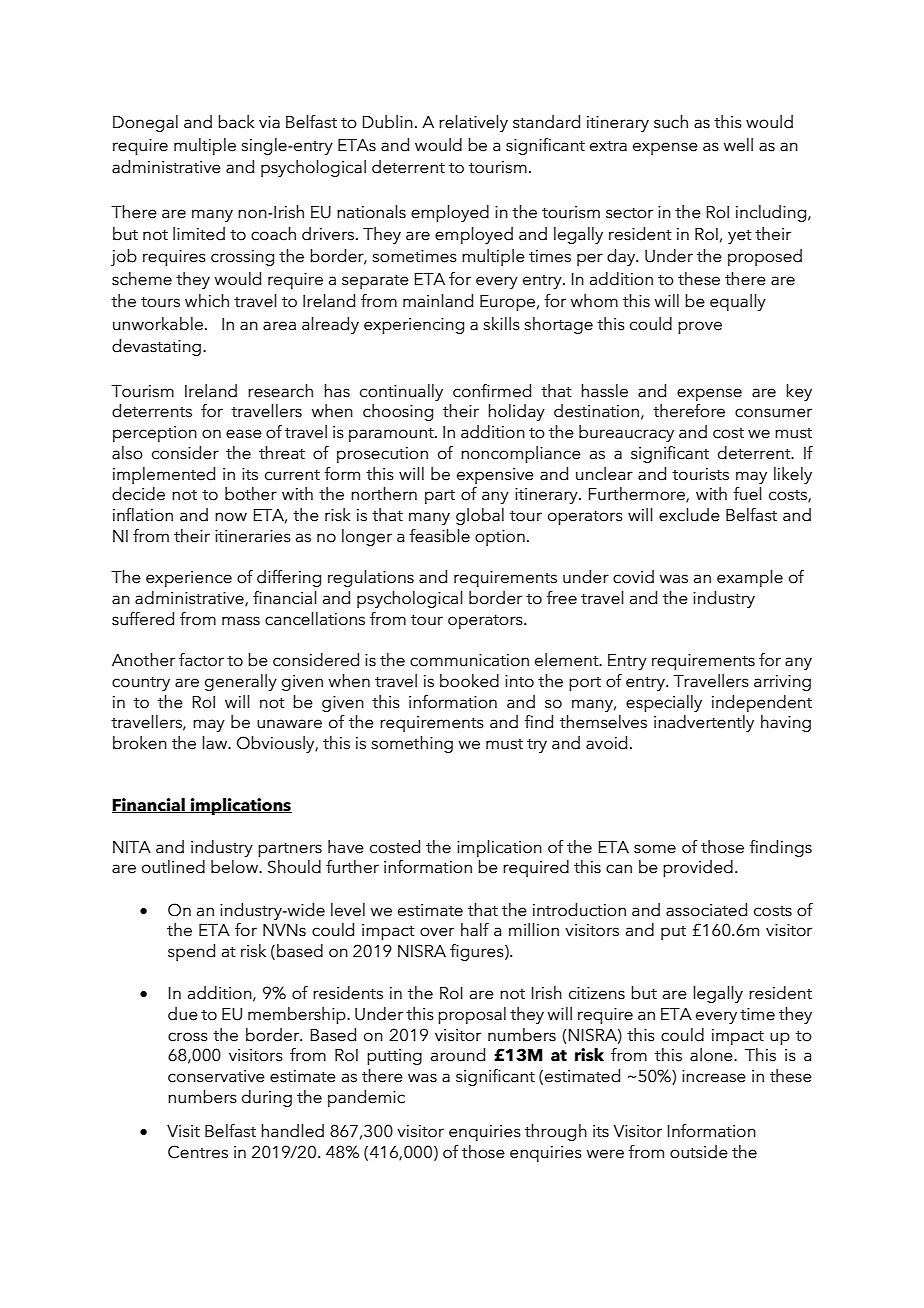 This screenshot has height=1308, width=924. I want to click on back, so click(236, 122).
